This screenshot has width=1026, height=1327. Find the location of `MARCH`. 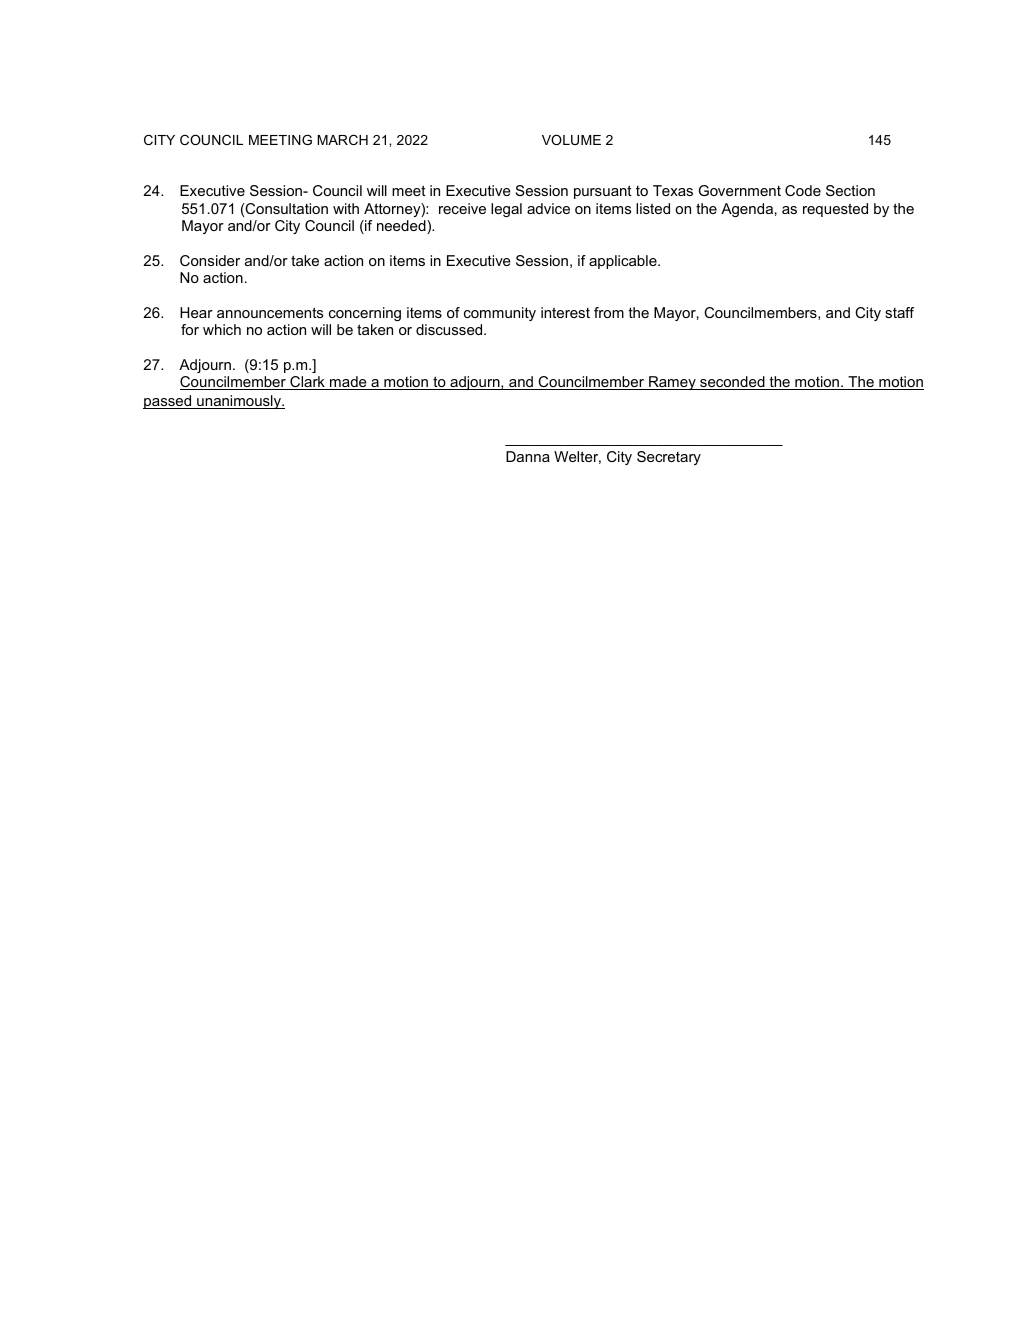

MARCH is located at coordinates (342, 139).
